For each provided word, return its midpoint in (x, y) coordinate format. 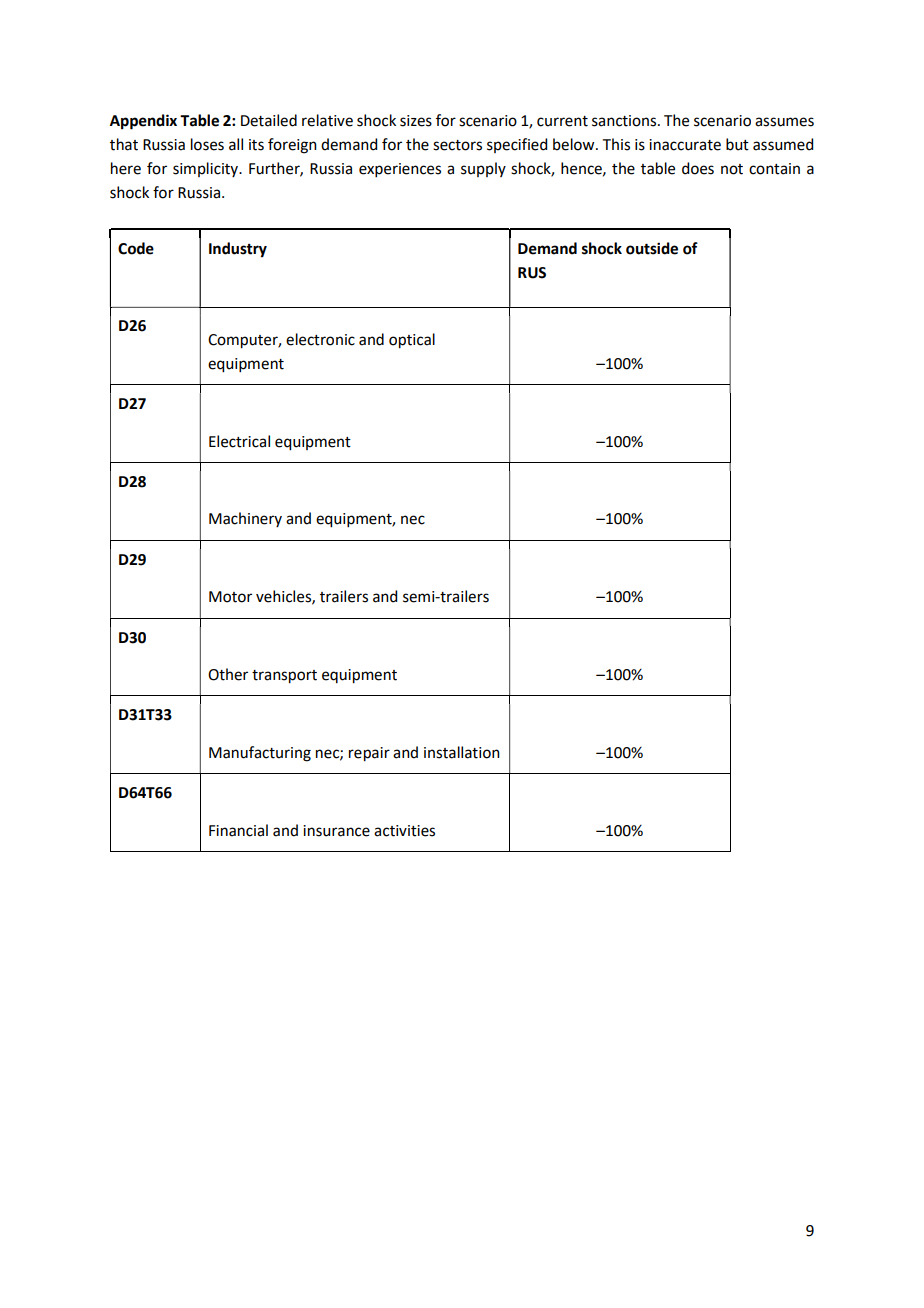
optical (412, 341)
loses (207, 144)
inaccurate (685, 145)
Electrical (239, 441)
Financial (238, 830)
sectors (457, 145)
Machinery (245, 519)
